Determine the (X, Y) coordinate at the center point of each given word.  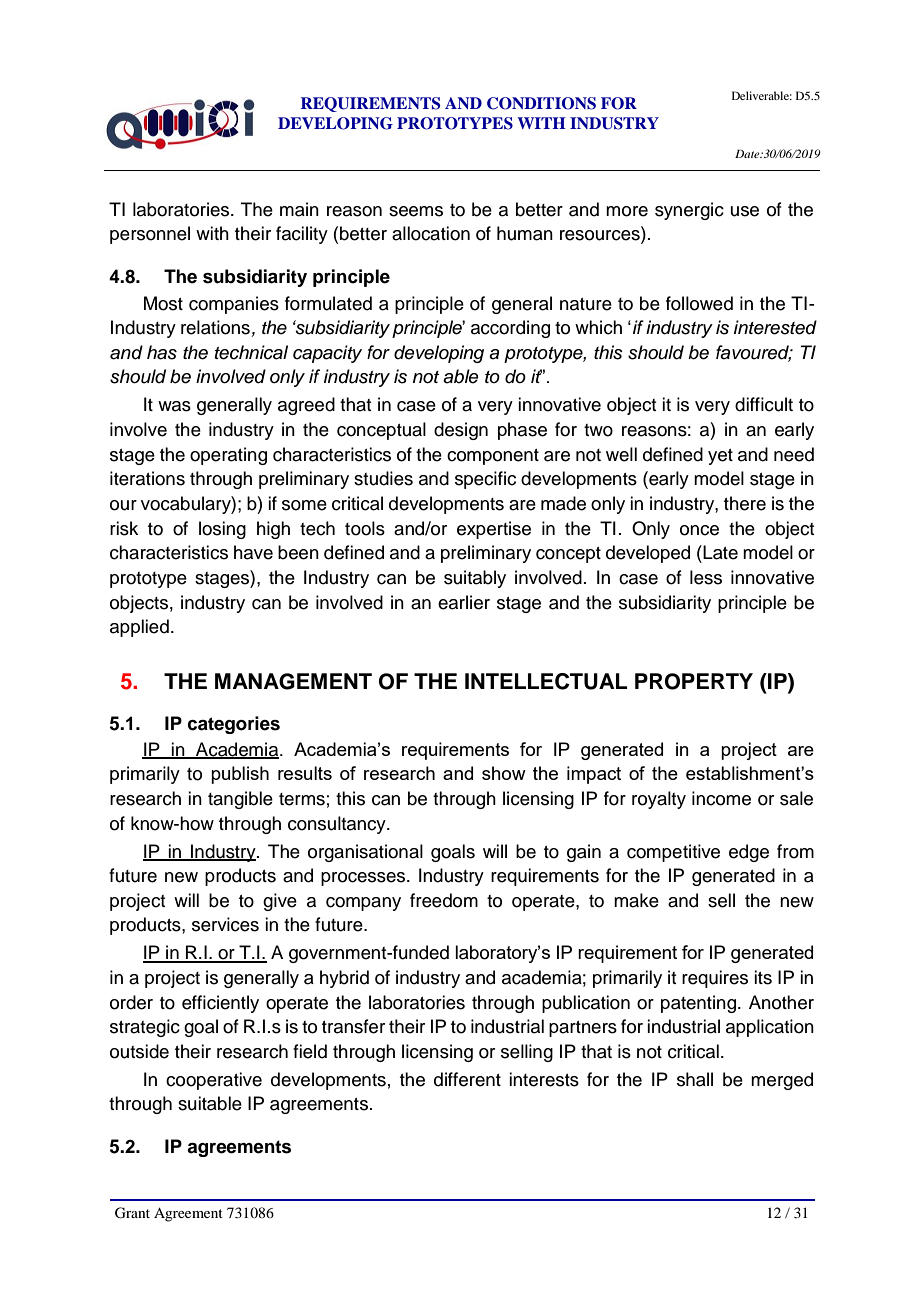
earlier (464, 602)
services (225, 924)
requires (715, 979)
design (461, 431)
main (299, 209)
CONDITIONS (541, 103)
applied (139, 628)
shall (695, 1079)
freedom (444, 900)
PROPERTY (694, 681)
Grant (132, 1213)
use (745, 211)
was (174, 406)
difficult (764, 404)
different (467, 1079)
